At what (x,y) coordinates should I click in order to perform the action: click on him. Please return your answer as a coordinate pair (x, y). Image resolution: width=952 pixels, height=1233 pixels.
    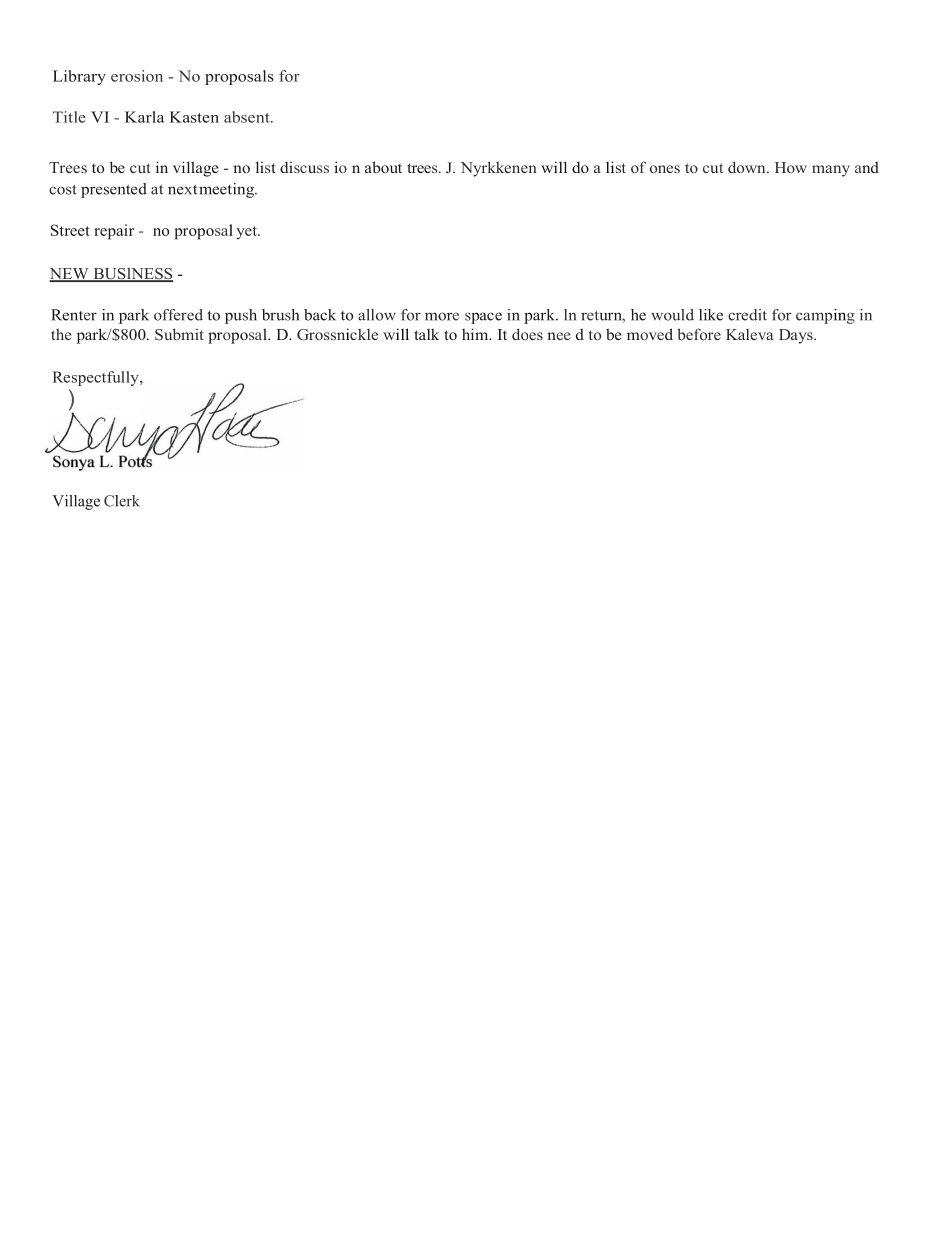
    Looking at the image, I should click on (476, 334).
